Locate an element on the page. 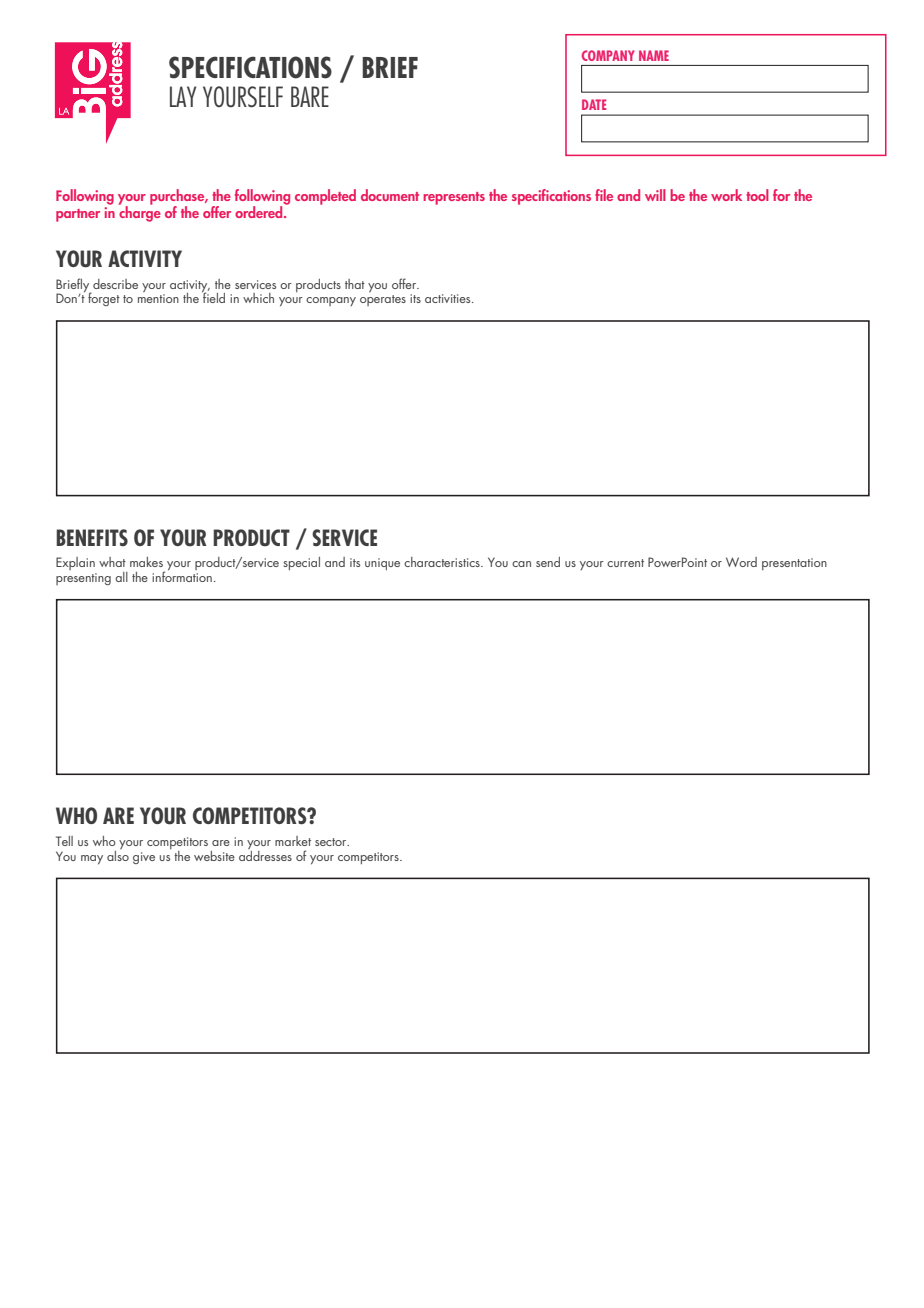  work is located at coordinates (726, 195).
